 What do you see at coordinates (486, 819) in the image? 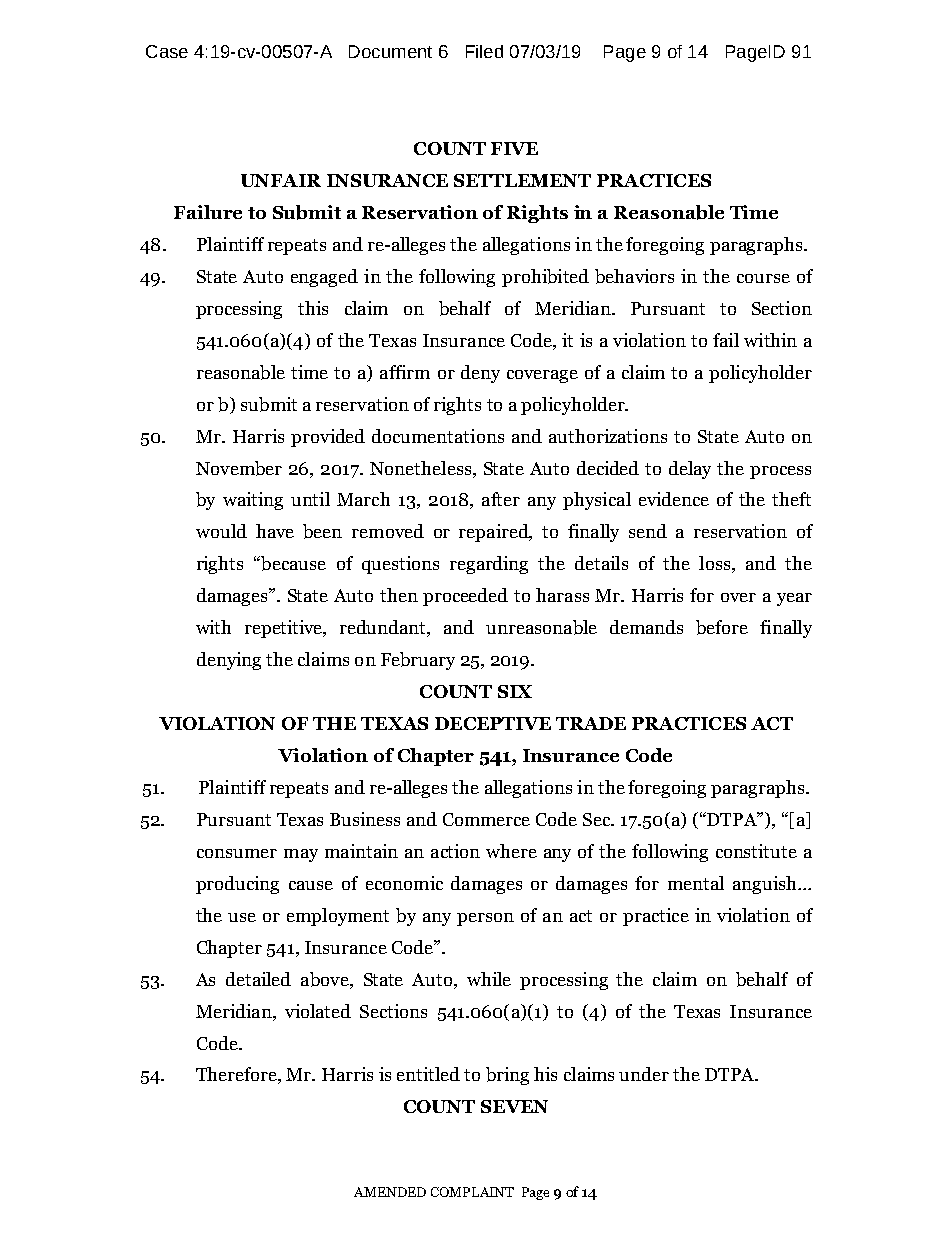
I see `Commerce` at bounding box center [486, 819].
